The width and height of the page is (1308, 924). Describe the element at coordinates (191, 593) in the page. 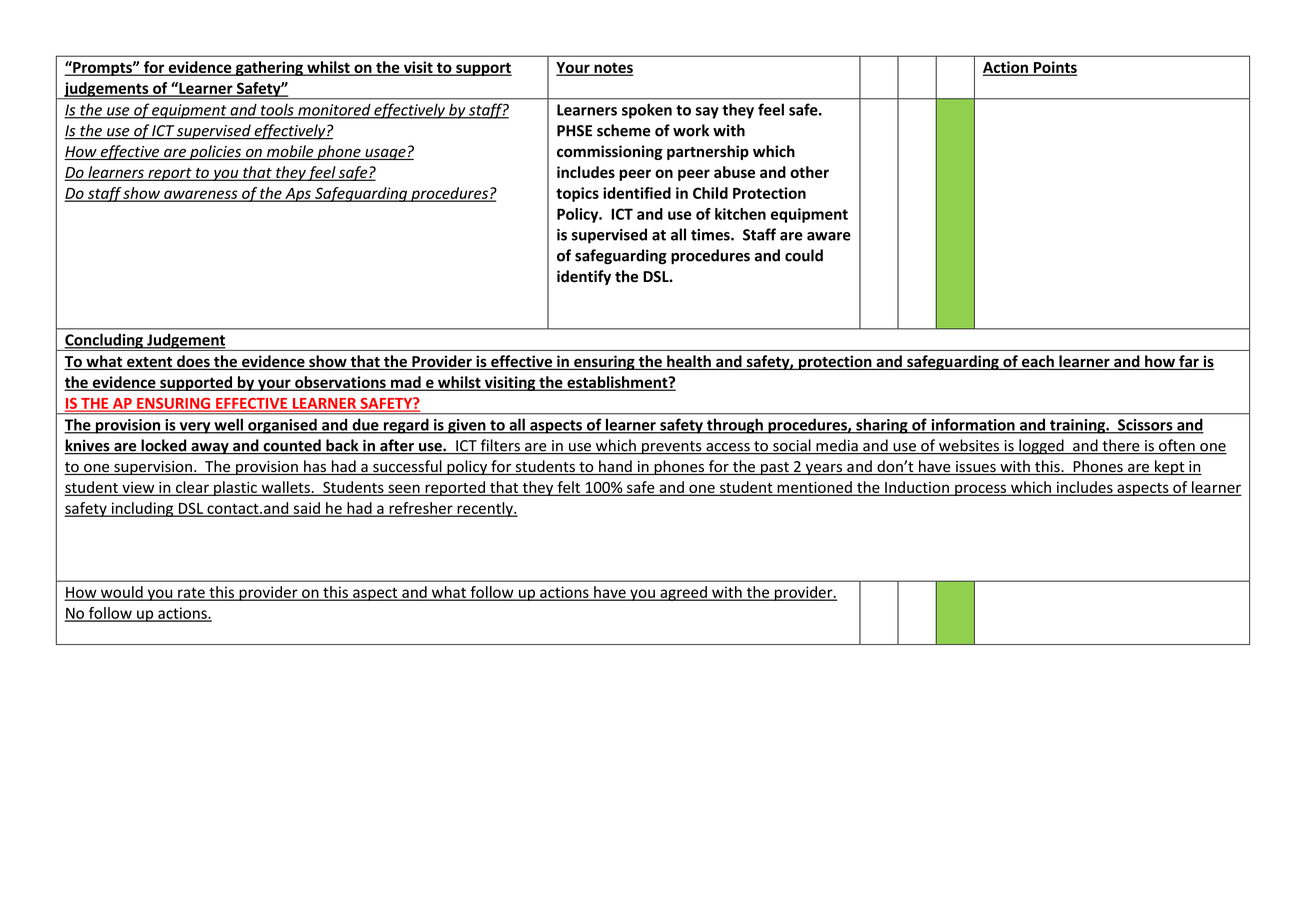

I see `rate` at that location.
